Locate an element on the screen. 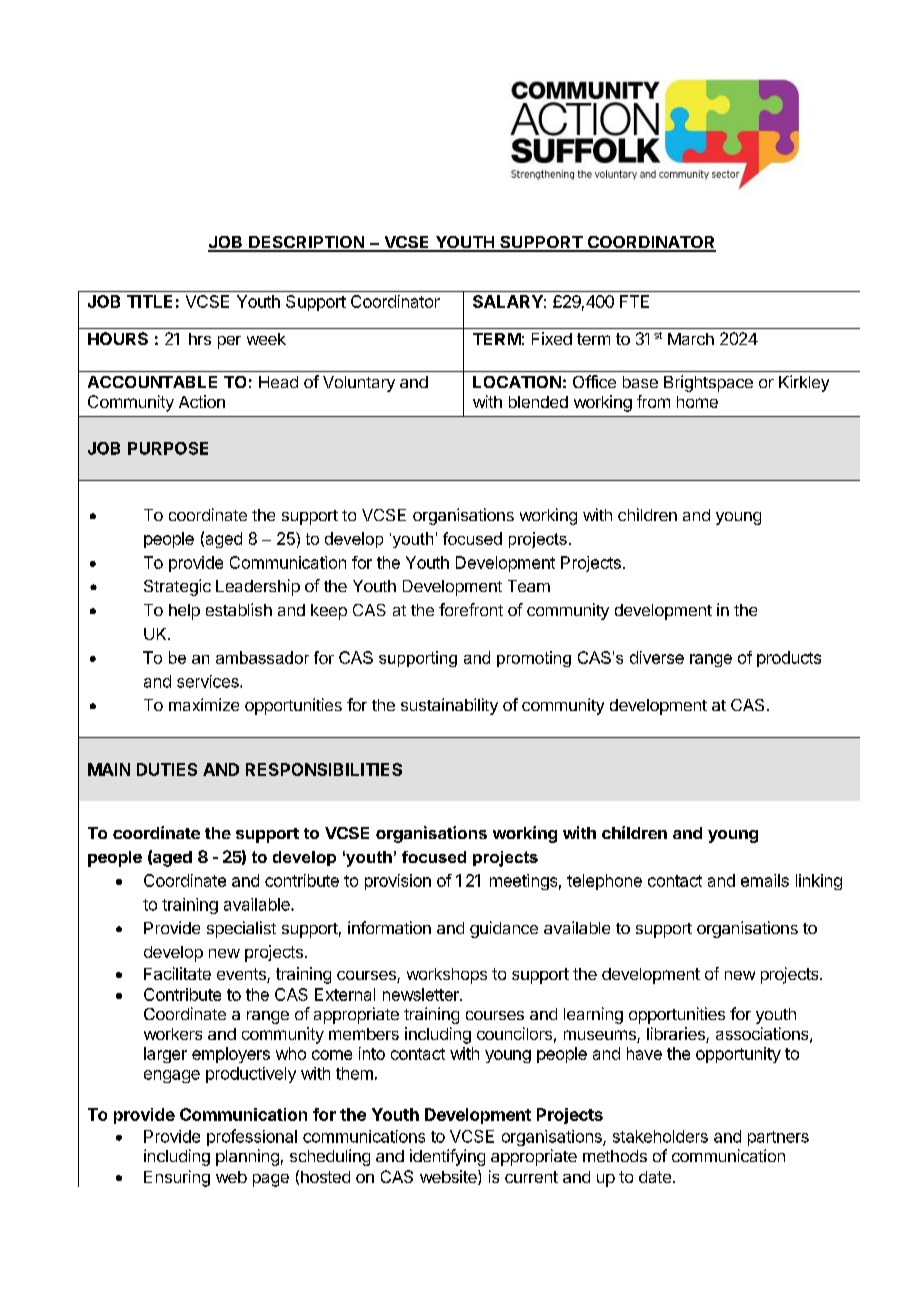  libraries is located at coordinates (677, 1035).
